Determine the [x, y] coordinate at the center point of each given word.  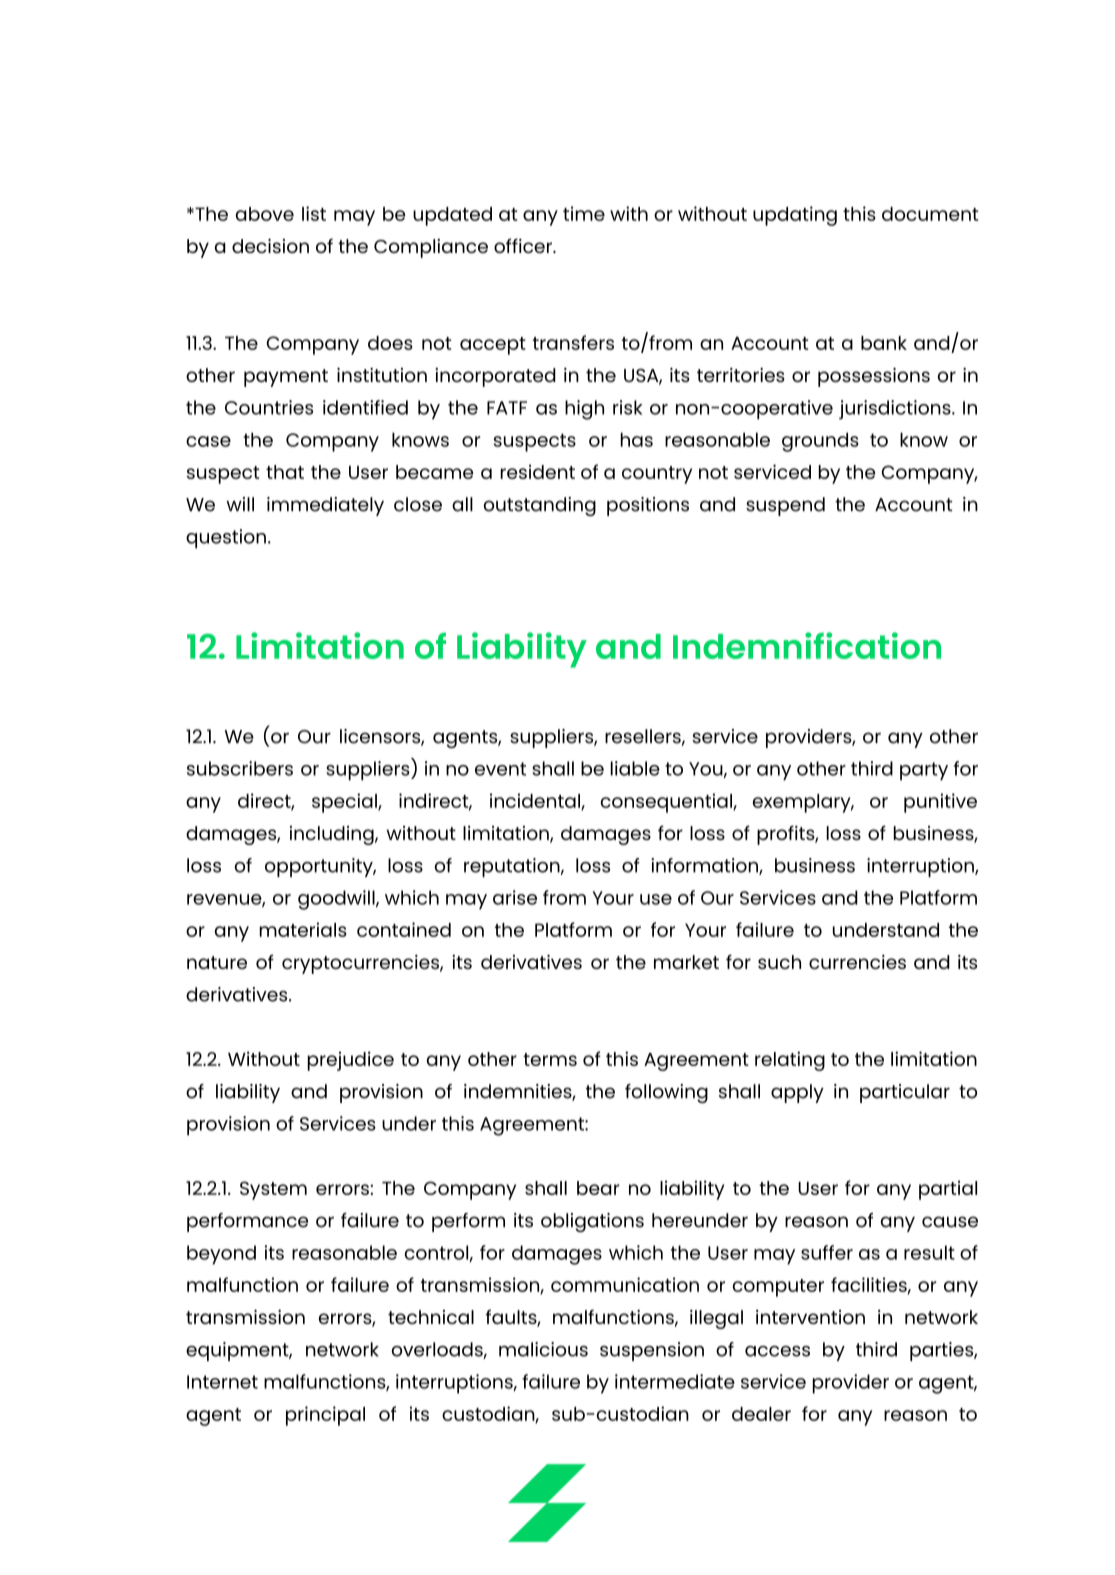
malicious [543, 1349]
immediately [325, 506]
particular [905, 1093]
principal [325, 1416]
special [345, 803]
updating [795, 216]
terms [550, 1059]
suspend [785, 506]
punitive [940, 803]
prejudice [351, 1061]
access [777, 1351]
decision [270, 246]
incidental [536, 801]
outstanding [540, 506]
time [584, 213]
